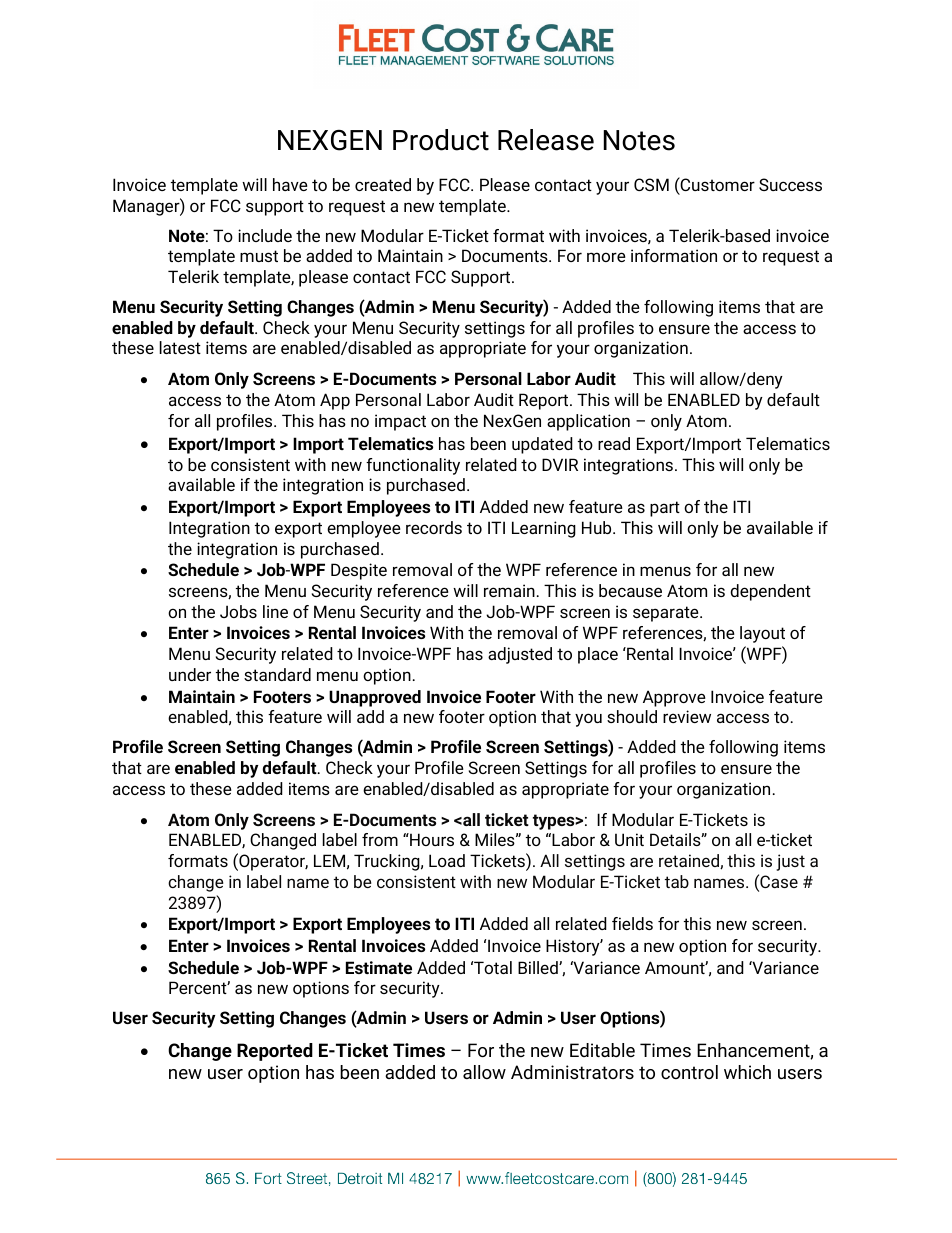 The image size is (952, 1233). I want to click on review, so click(687, 716).
